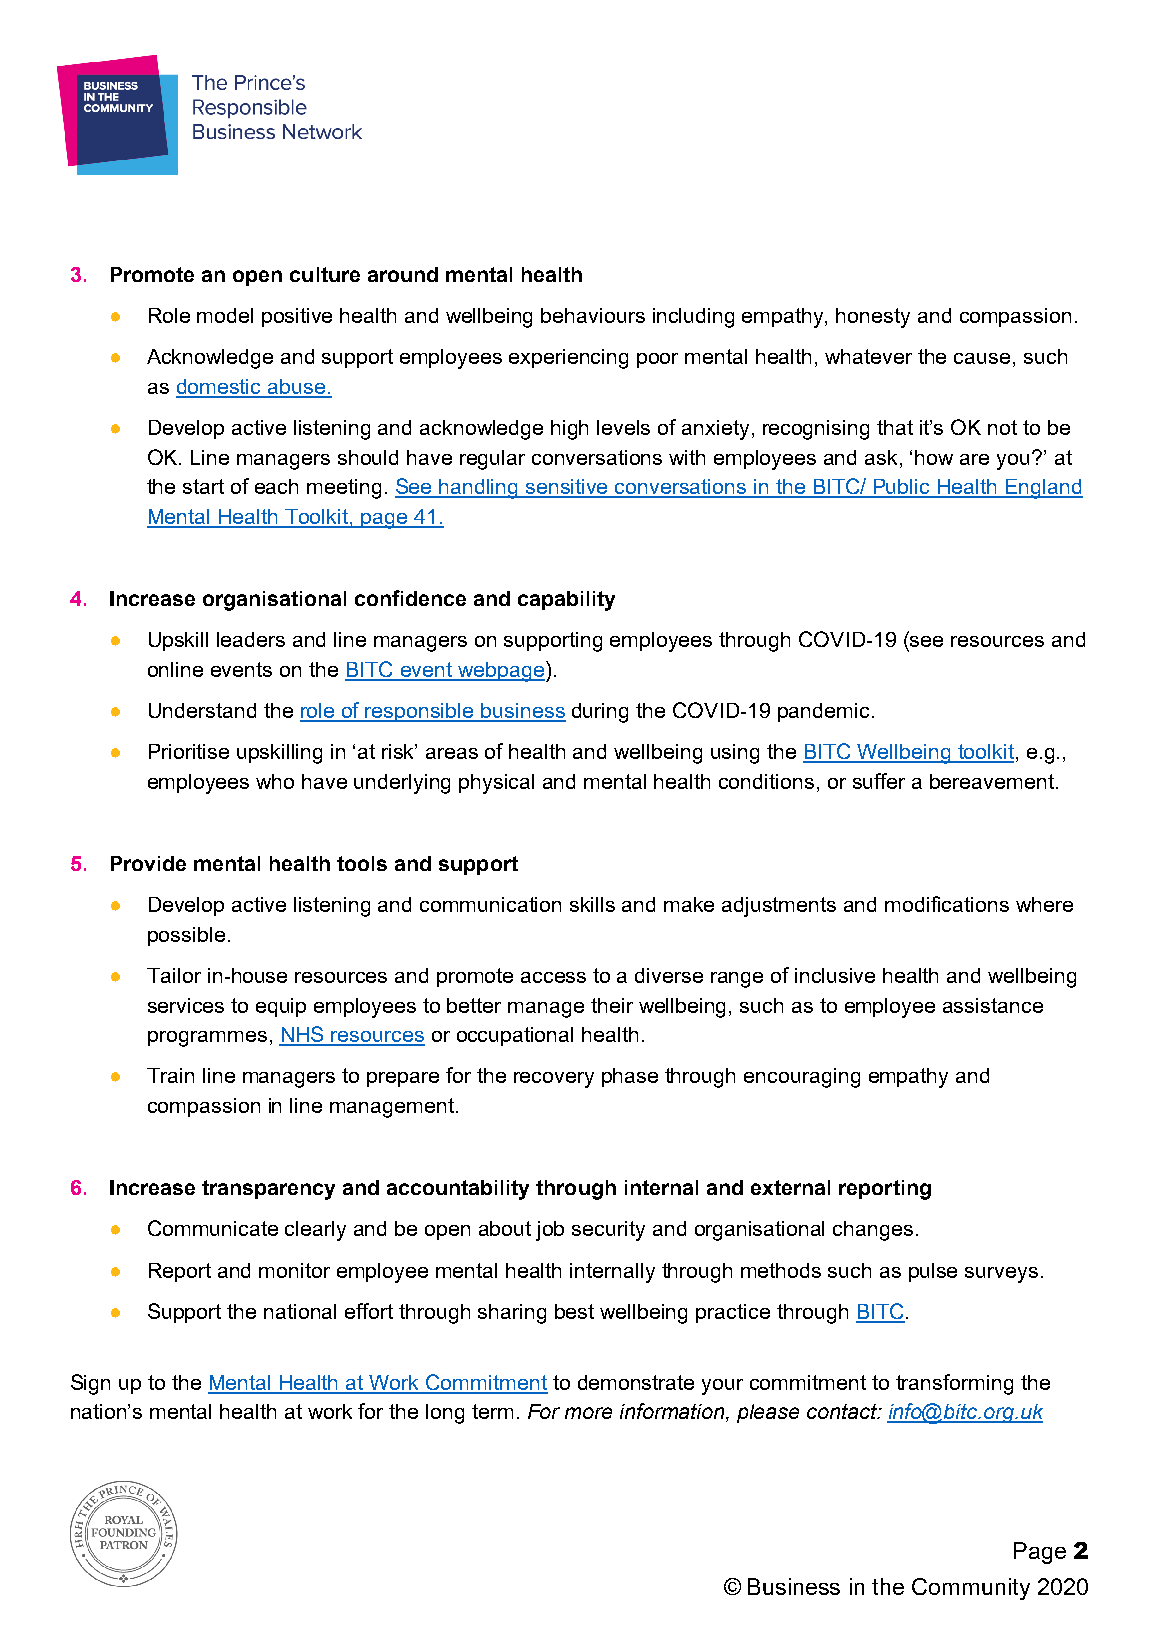 Image resolution: width=1159 pixels, height=1638 pixels. Describe the element at coordinates (947, 904) in the screenshot. I see `modifications` at that location.
